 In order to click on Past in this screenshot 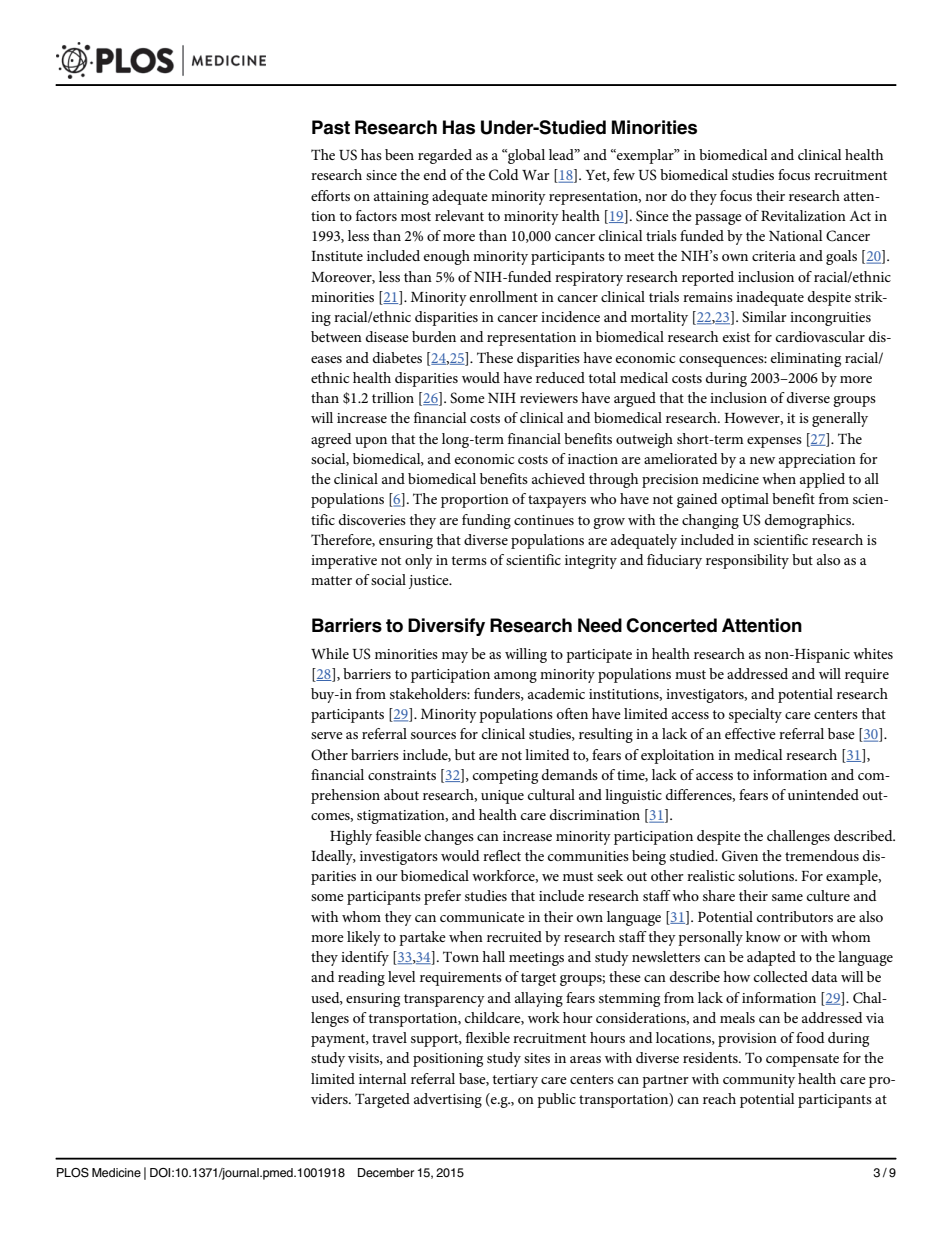, I will do `click(331, 127)`.
